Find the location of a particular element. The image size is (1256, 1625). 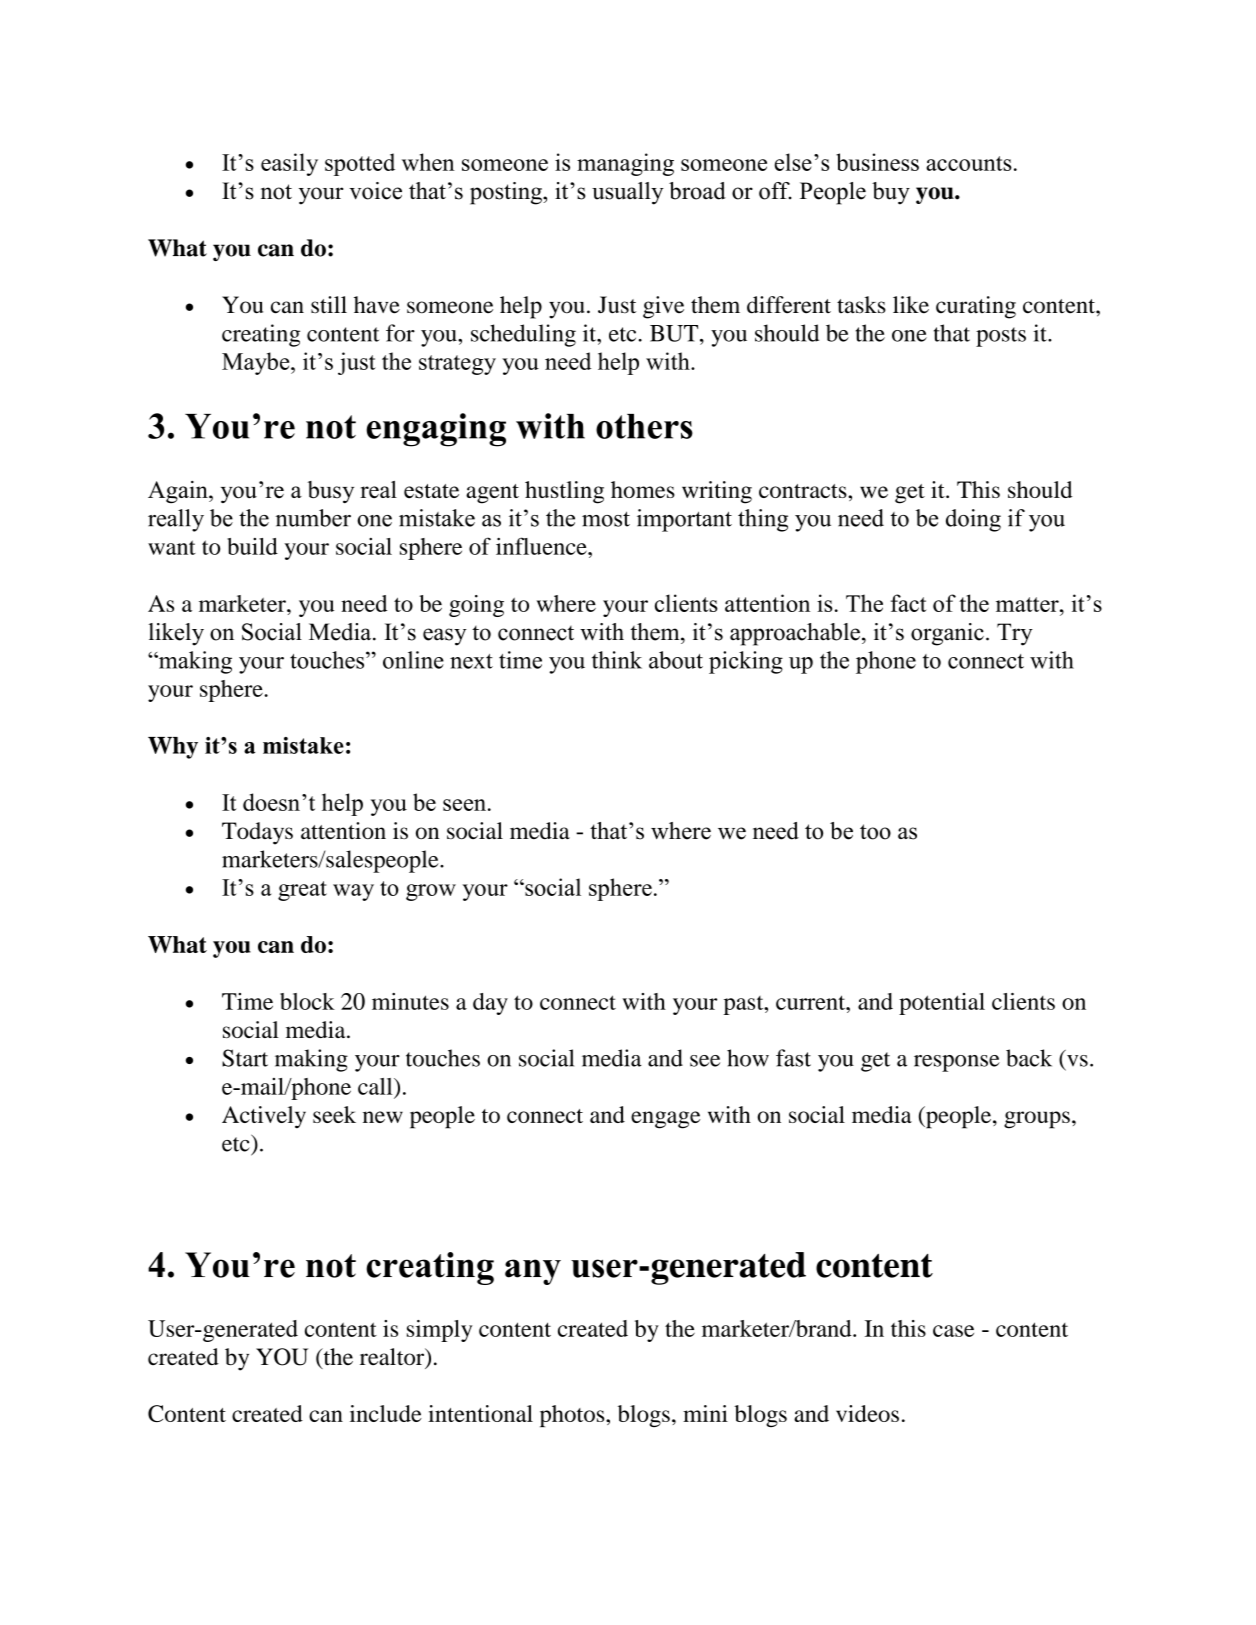

easily is located at coordinates (289, 164).
